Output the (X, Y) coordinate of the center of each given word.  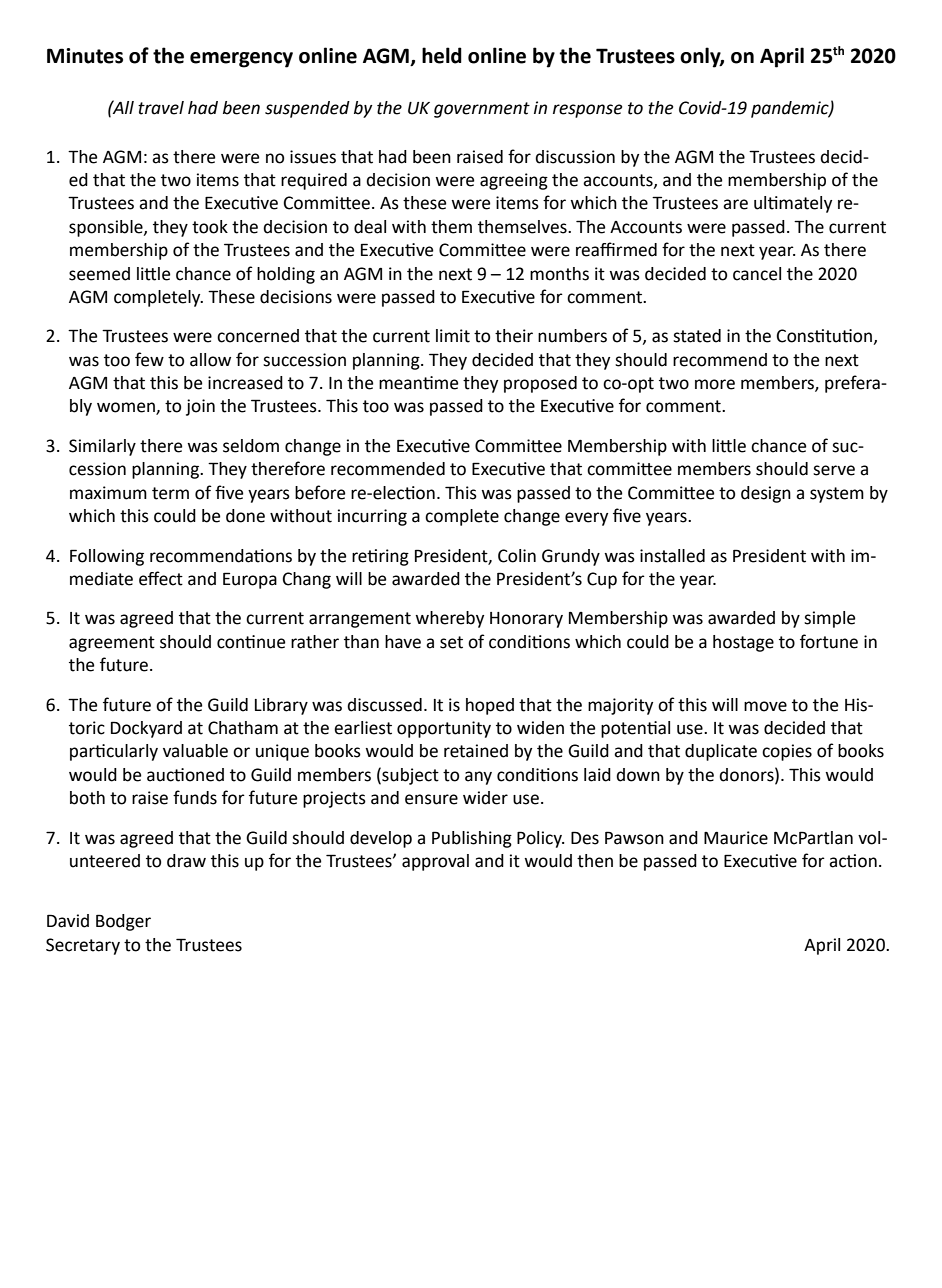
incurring (372, 517)
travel (161, 108)
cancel (757, 274)
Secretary (83, 946)
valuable (195, 751)
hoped (490, 706)
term (170, 493)
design (766, 494)
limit (453, 336)
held (442, 55)
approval (435, 862)
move (765, 706)
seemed (99, 274)
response (587, 111)
